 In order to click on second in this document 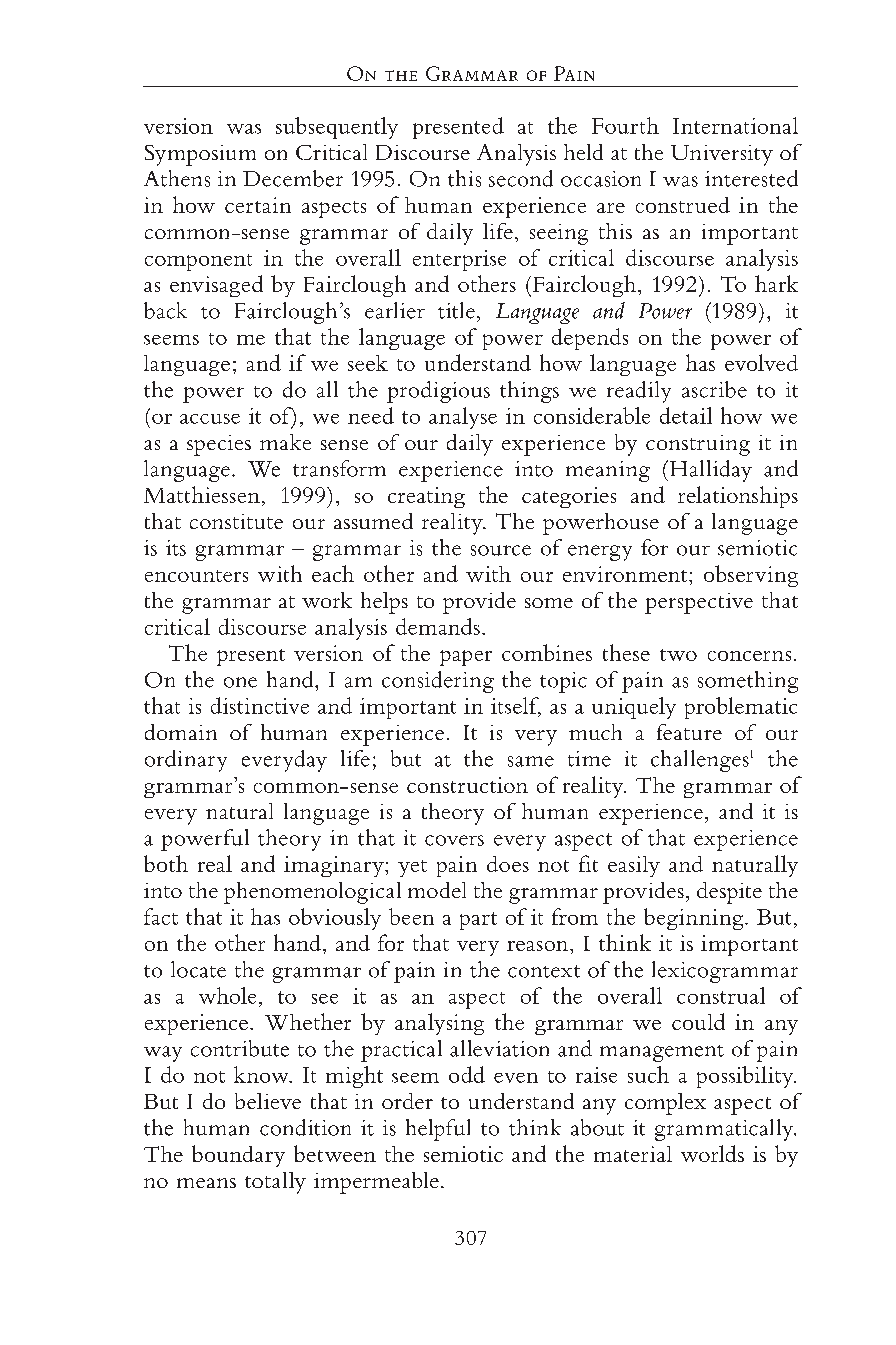, I will do `click(521, 178)`.
